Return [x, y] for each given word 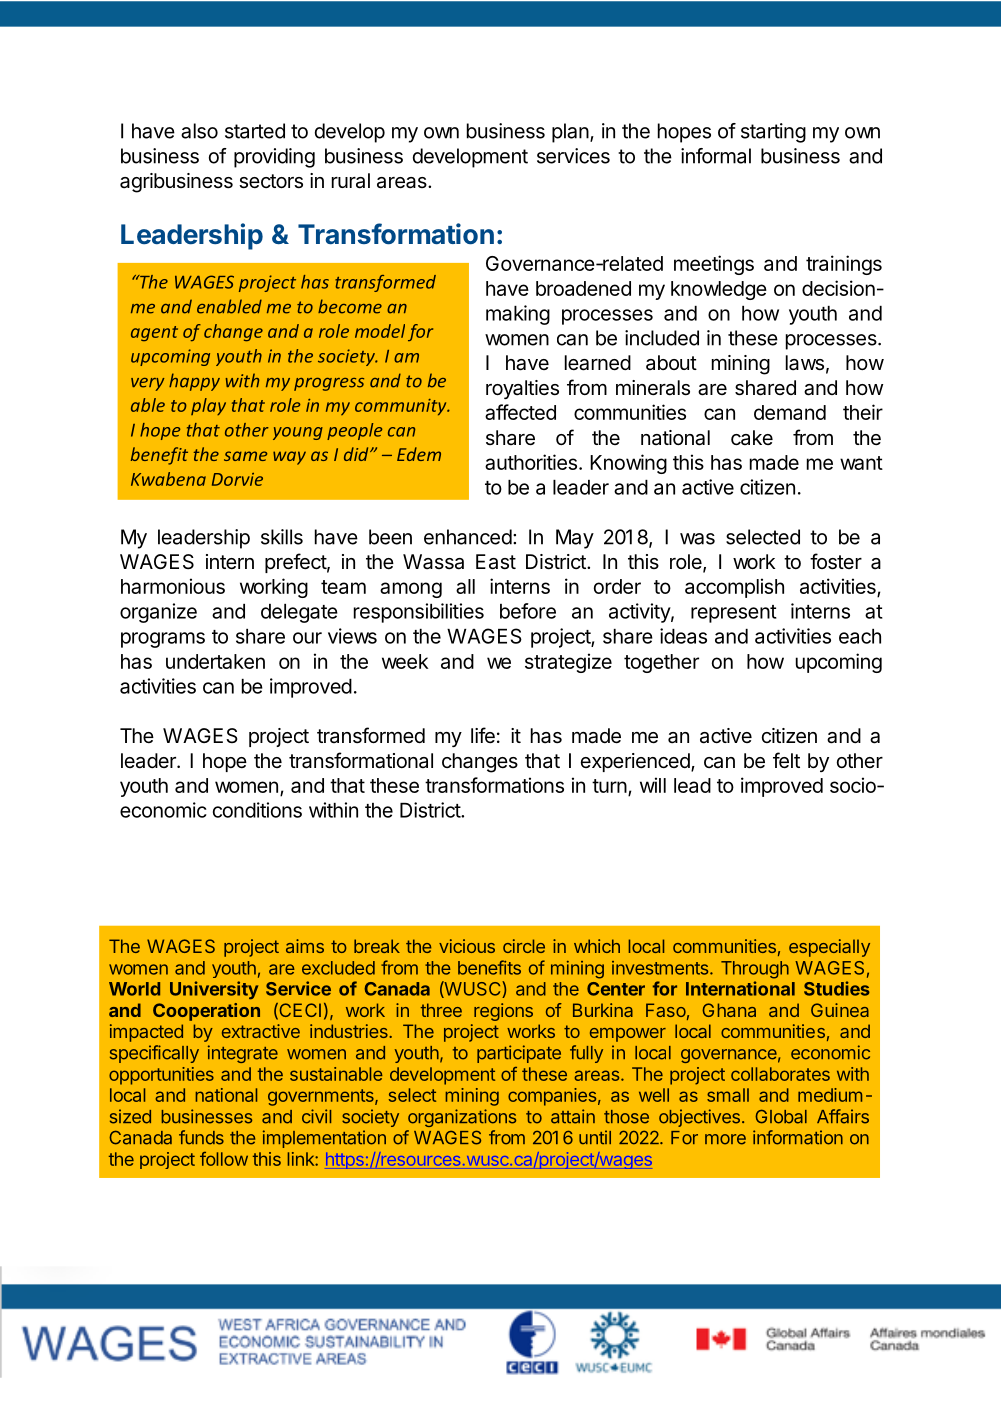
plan [570, 133]
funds [201, 1137]
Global [781, 1116]
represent [734, 614]
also [199, 131]
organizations [462, 1118]
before [528, 611]
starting [773, 133]
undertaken [215, 661]
